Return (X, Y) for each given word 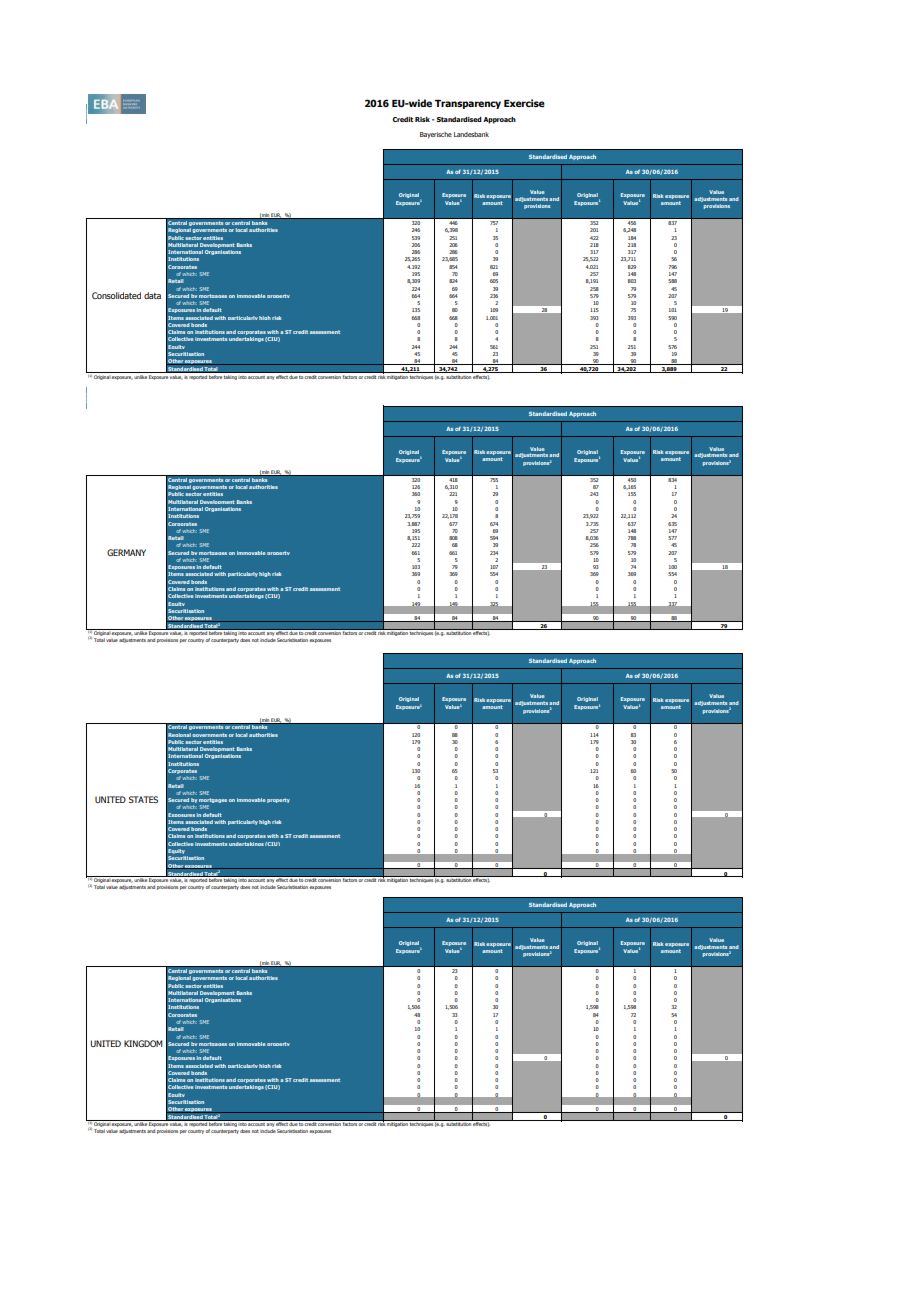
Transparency (468, 104)
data (152, 295)
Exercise (524, 103)
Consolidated (116, 295)
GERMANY (126, 552)
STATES (143, 799)
